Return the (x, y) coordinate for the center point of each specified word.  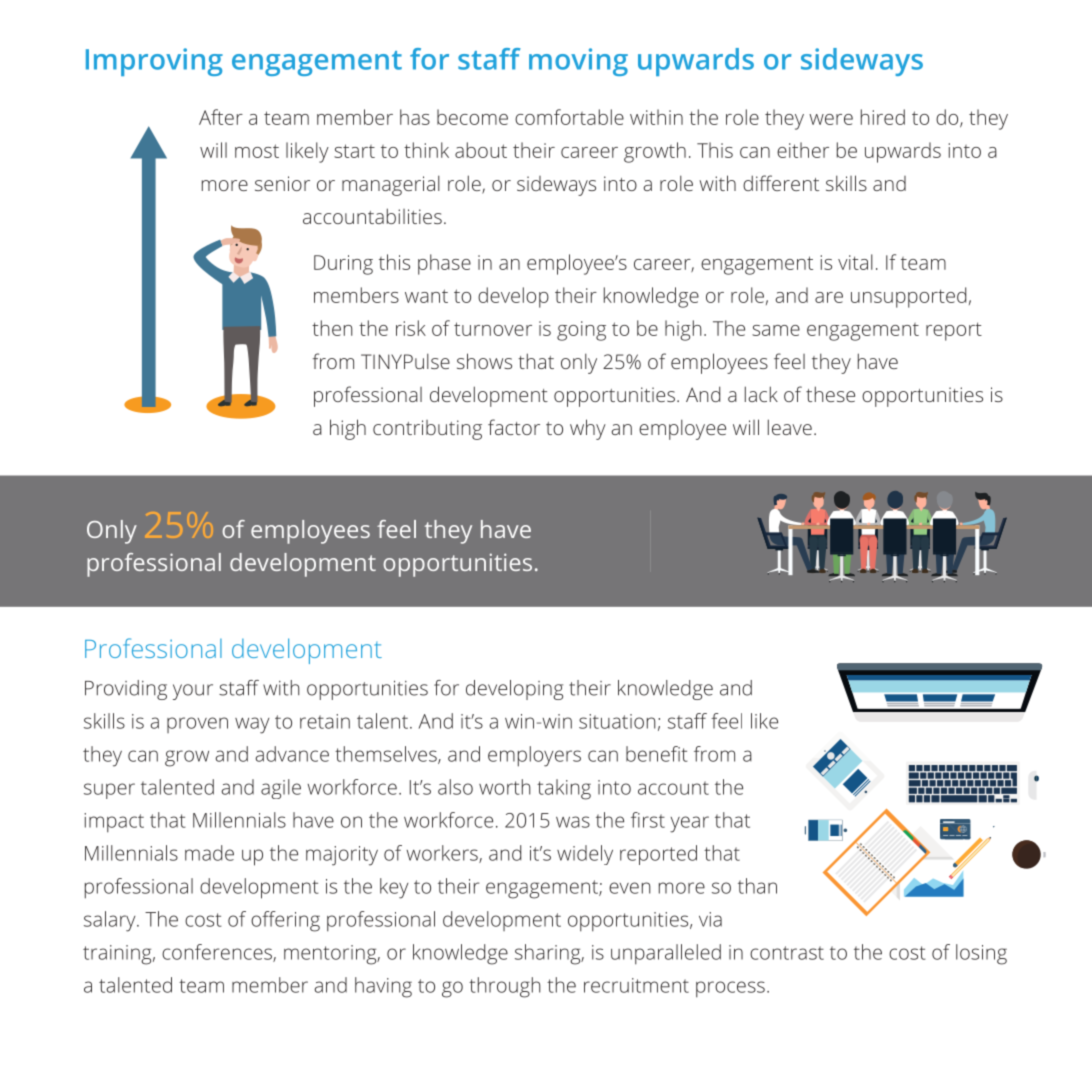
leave (790, 427)
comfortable (569, 117)
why (588, 429)
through (505, 987)
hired (883, 117)
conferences (218, 953)
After (221, 117)
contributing (427, 430)
